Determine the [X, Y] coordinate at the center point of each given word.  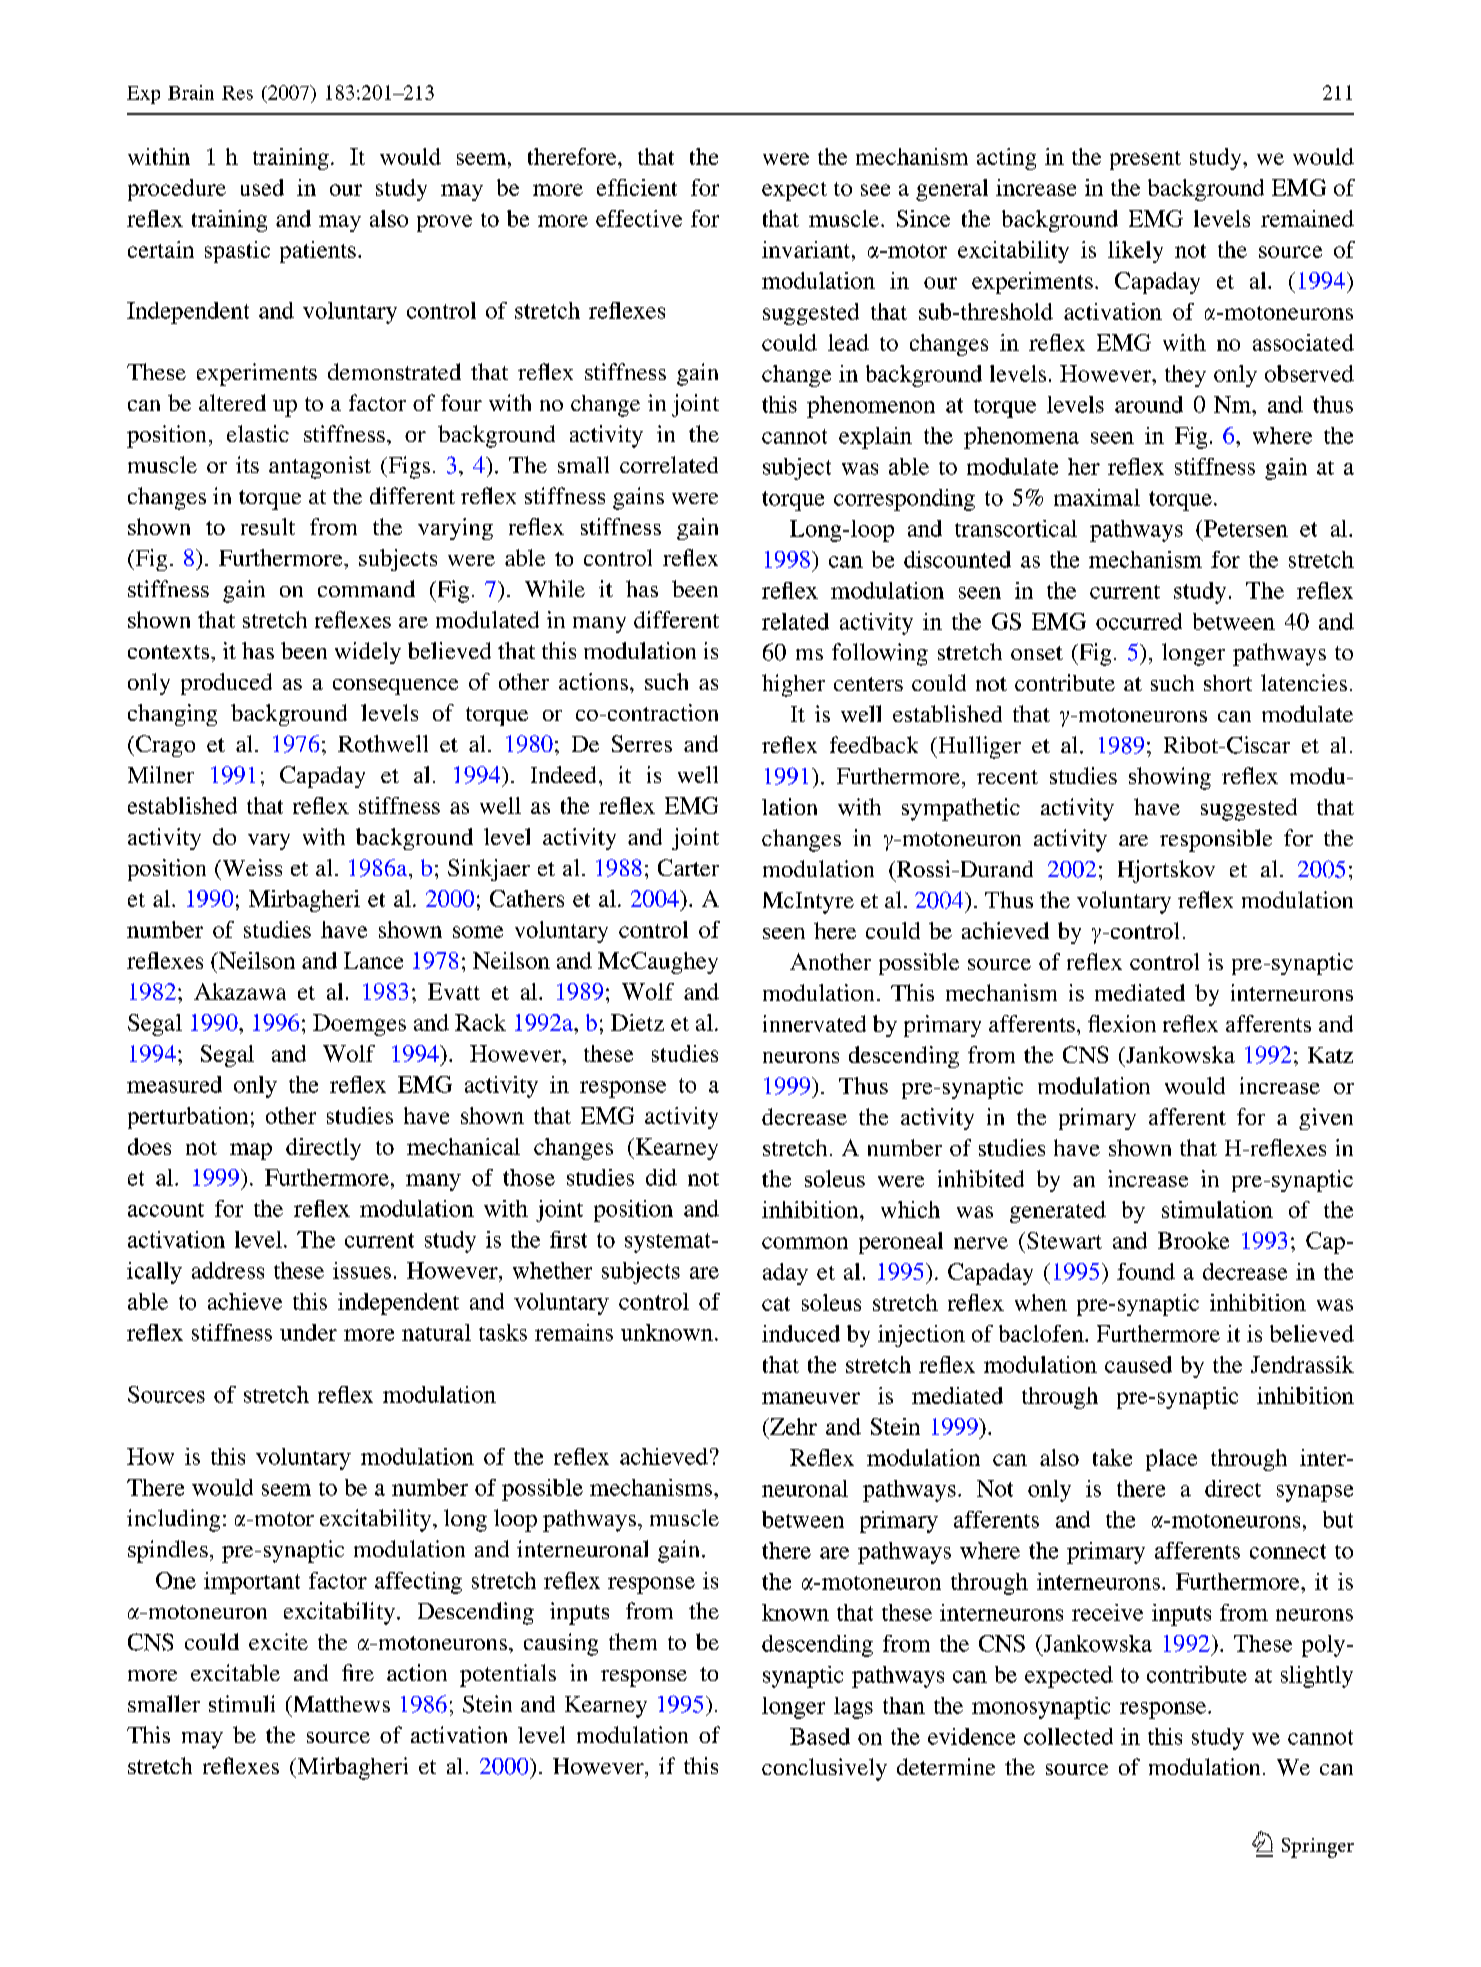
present [1145, 160]
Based [820, 1736]
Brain [191, 92]
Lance [373, 960]
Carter [688, 867]
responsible [1216, 840]
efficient [637, 187]
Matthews [340, 1704]
